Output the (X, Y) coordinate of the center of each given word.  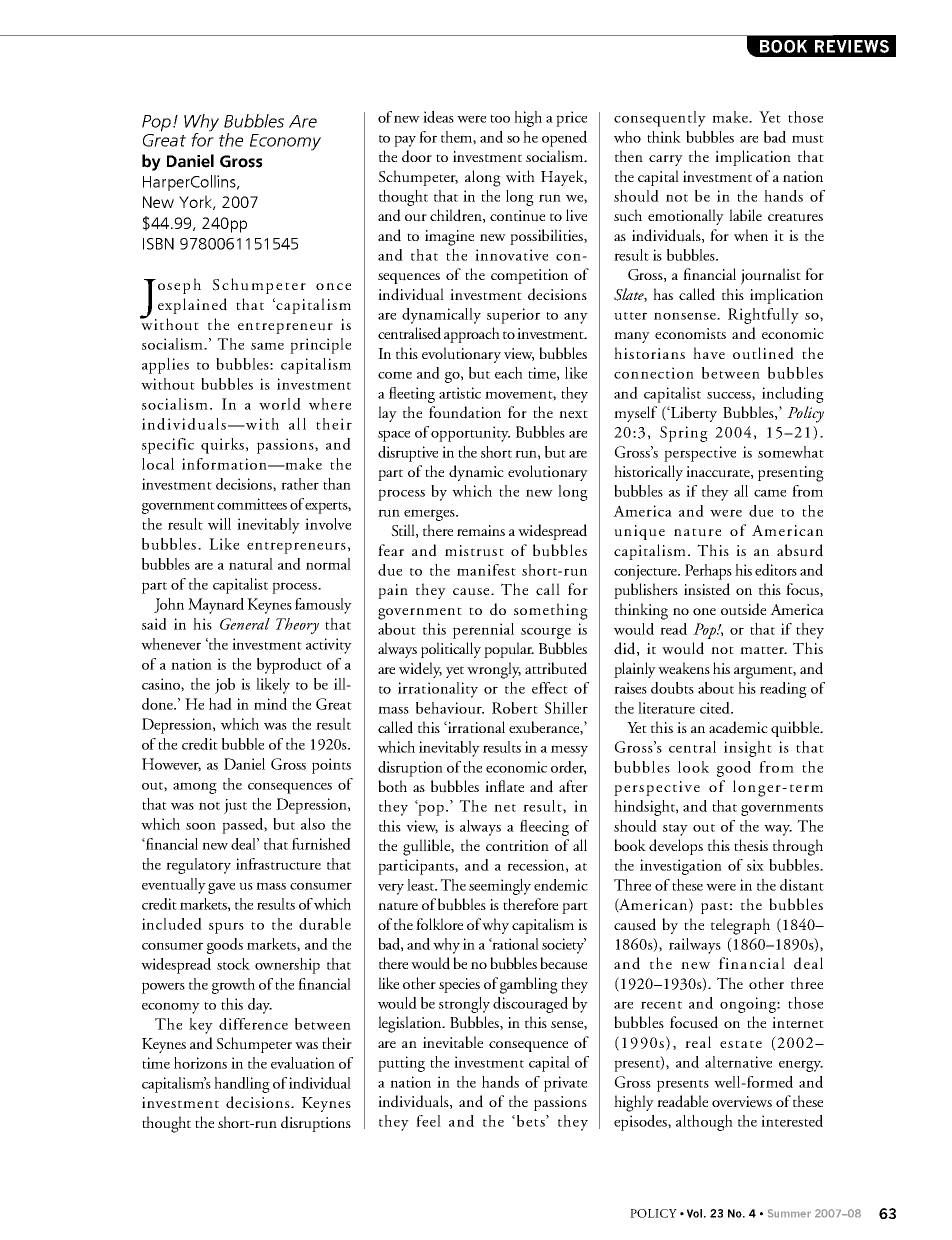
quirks (222, 446)
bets (532, 1121)
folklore (439, 924)
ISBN (158, 244)
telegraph (740, 926)
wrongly (494, 670)
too (500, 119)
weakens (684, 668)
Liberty (693, 414)
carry (666, 160)
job (225, 686)
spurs (226, 928)
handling (242, 1085)
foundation (465, 412)
